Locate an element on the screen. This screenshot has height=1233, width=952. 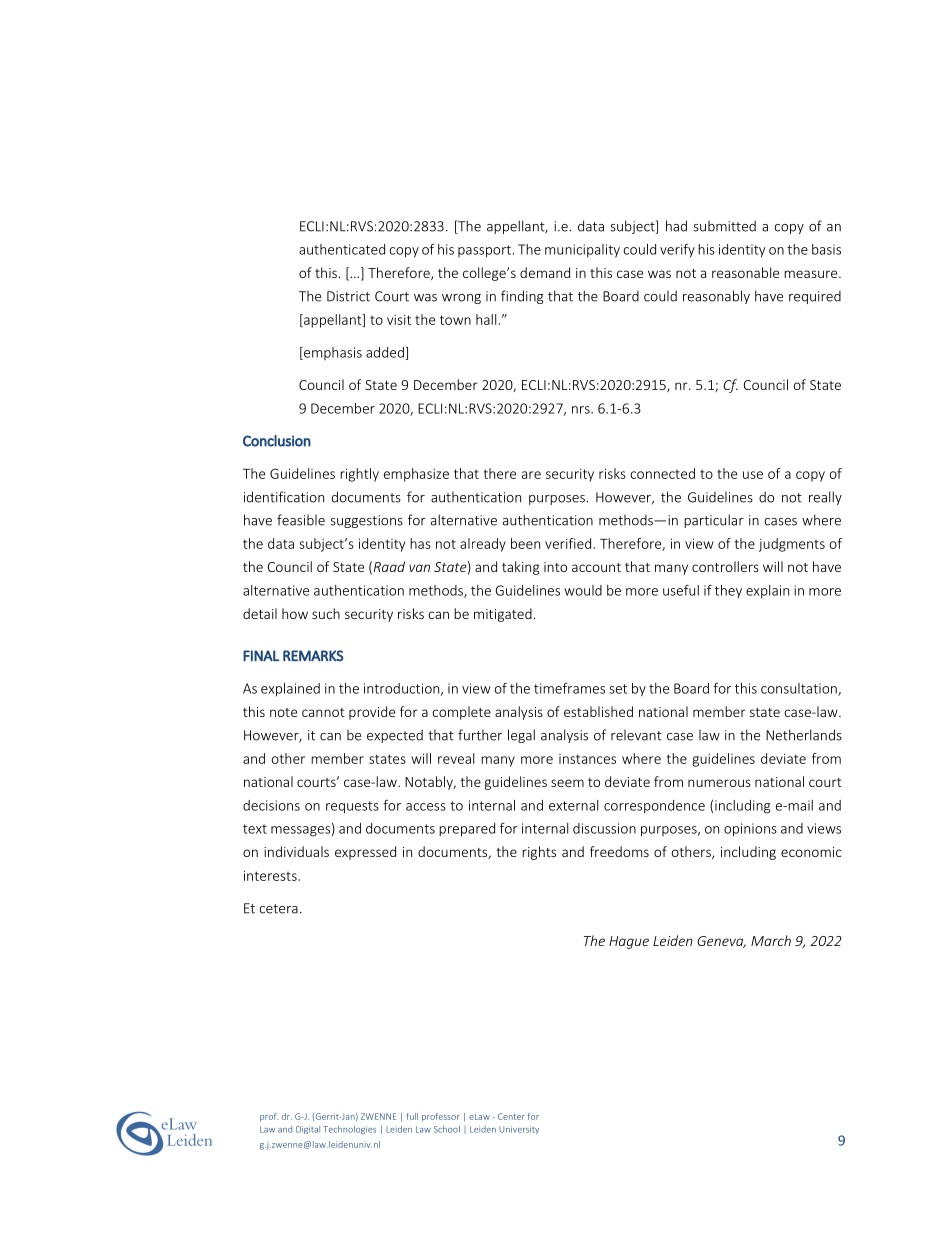
demand is located at coordinates (545, 272).
